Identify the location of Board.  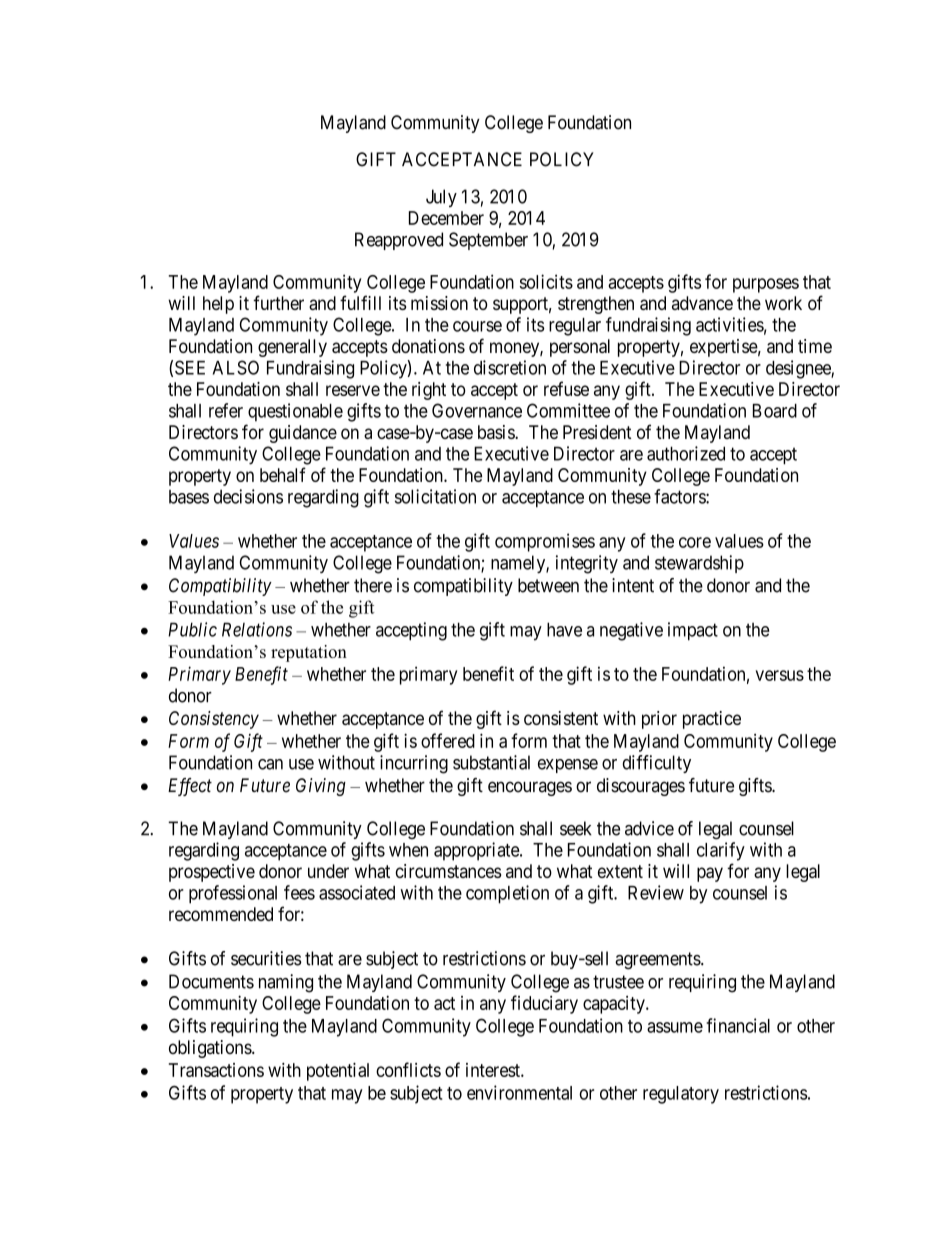
(775, 411).
